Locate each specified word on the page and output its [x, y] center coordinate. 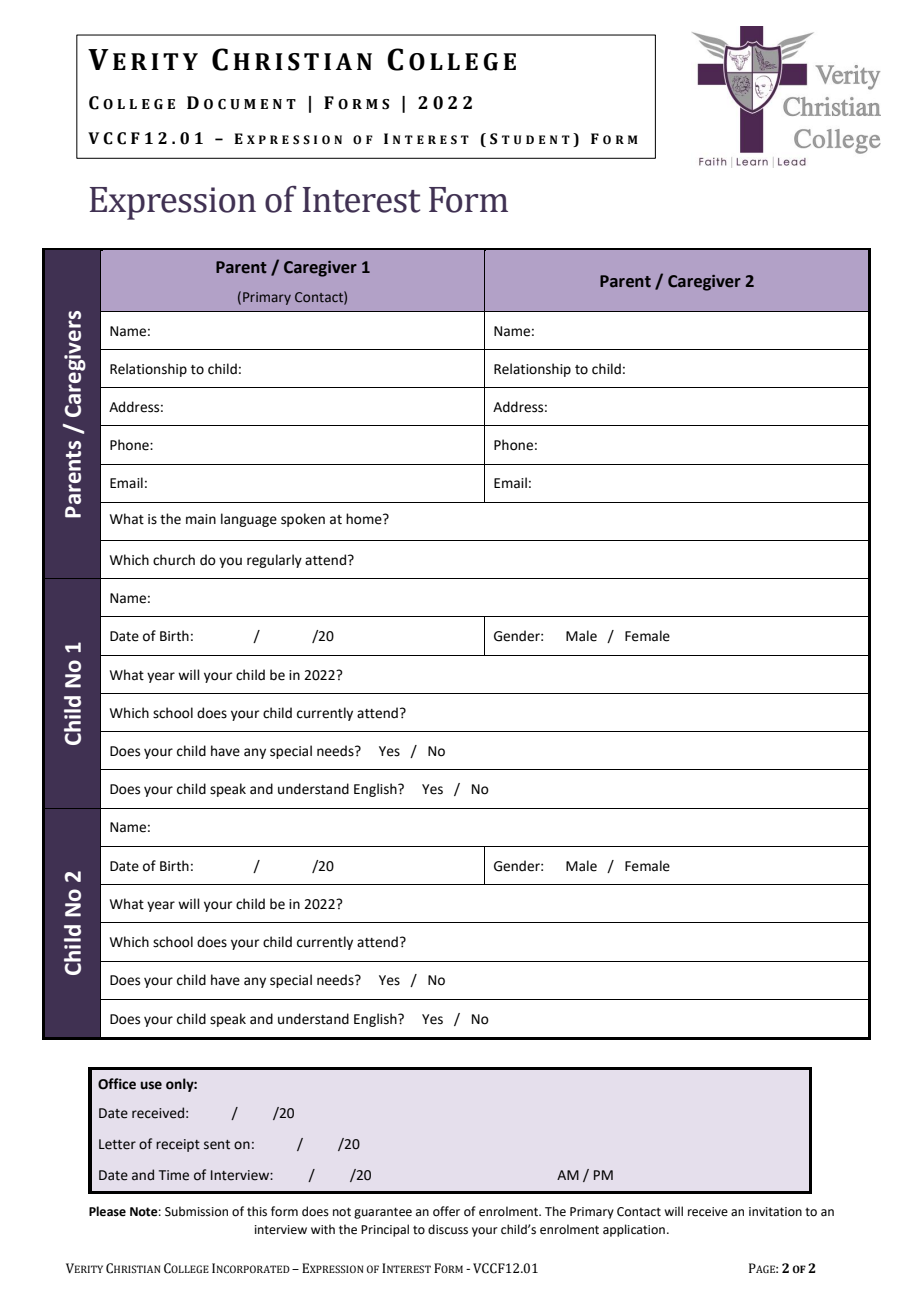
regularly [274, 561]
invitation [775, 1212]
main [201, 519]
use [151, 1085]
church [174, 560]
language [249, 520]
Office [117, 1084]
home [365, 519]
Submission [196, 1211]
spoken [303, 520]
